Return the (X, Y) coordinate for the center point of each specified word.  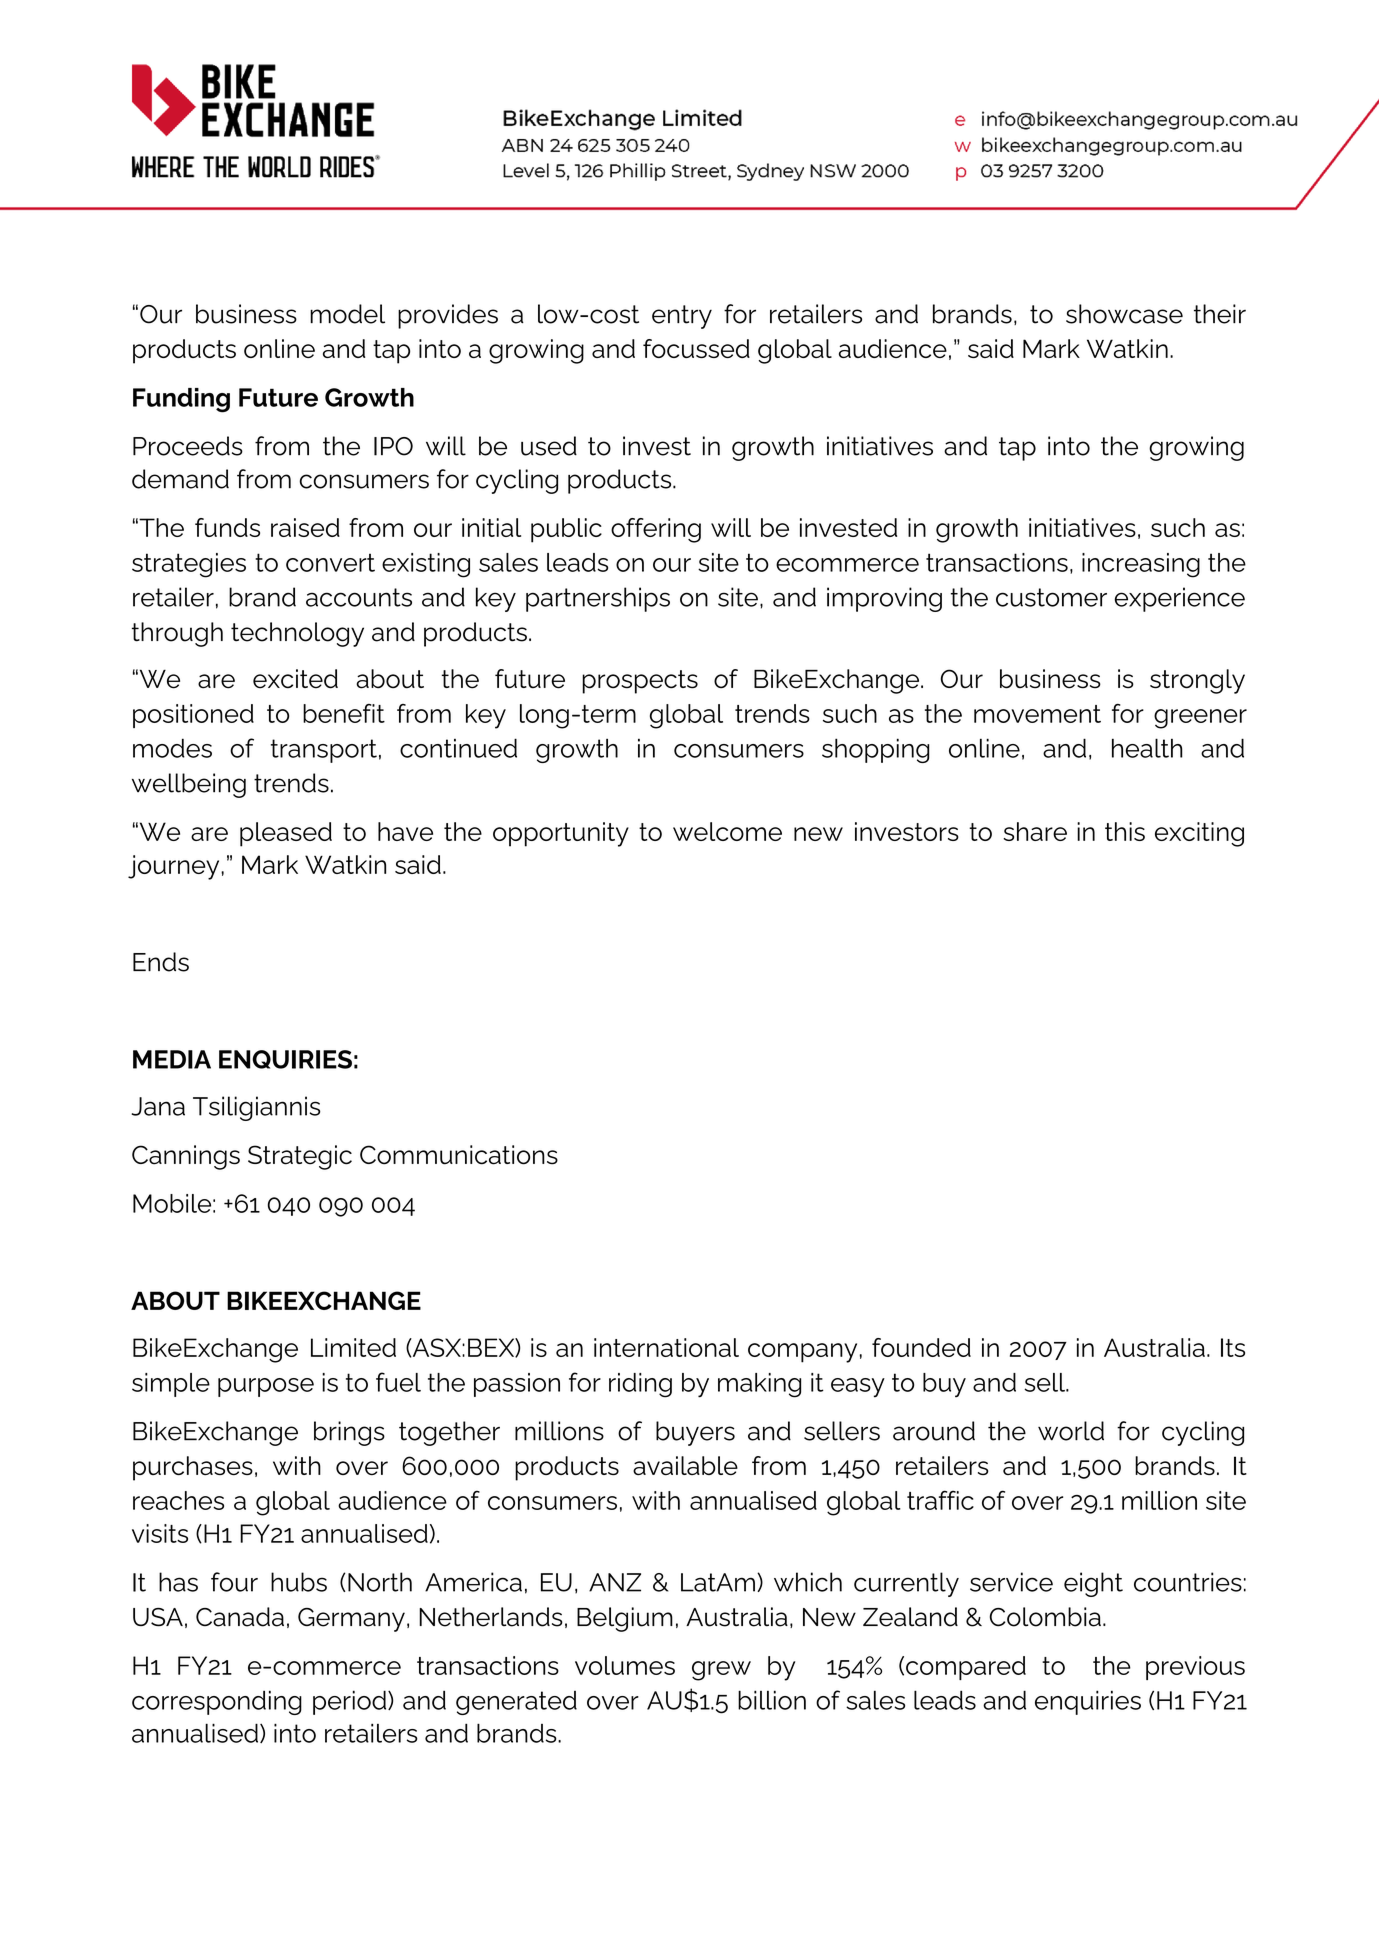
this (1125, 831)
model (347, 314)
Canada (240, 1617)
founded (921, 1347)
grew (721, 1671)
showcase (1124, 314)
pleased (286, 834)
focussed (696, 348)
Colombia (1045, 1617)
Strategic (300, 1157)
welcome (727, 831)
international (666, 1347)
